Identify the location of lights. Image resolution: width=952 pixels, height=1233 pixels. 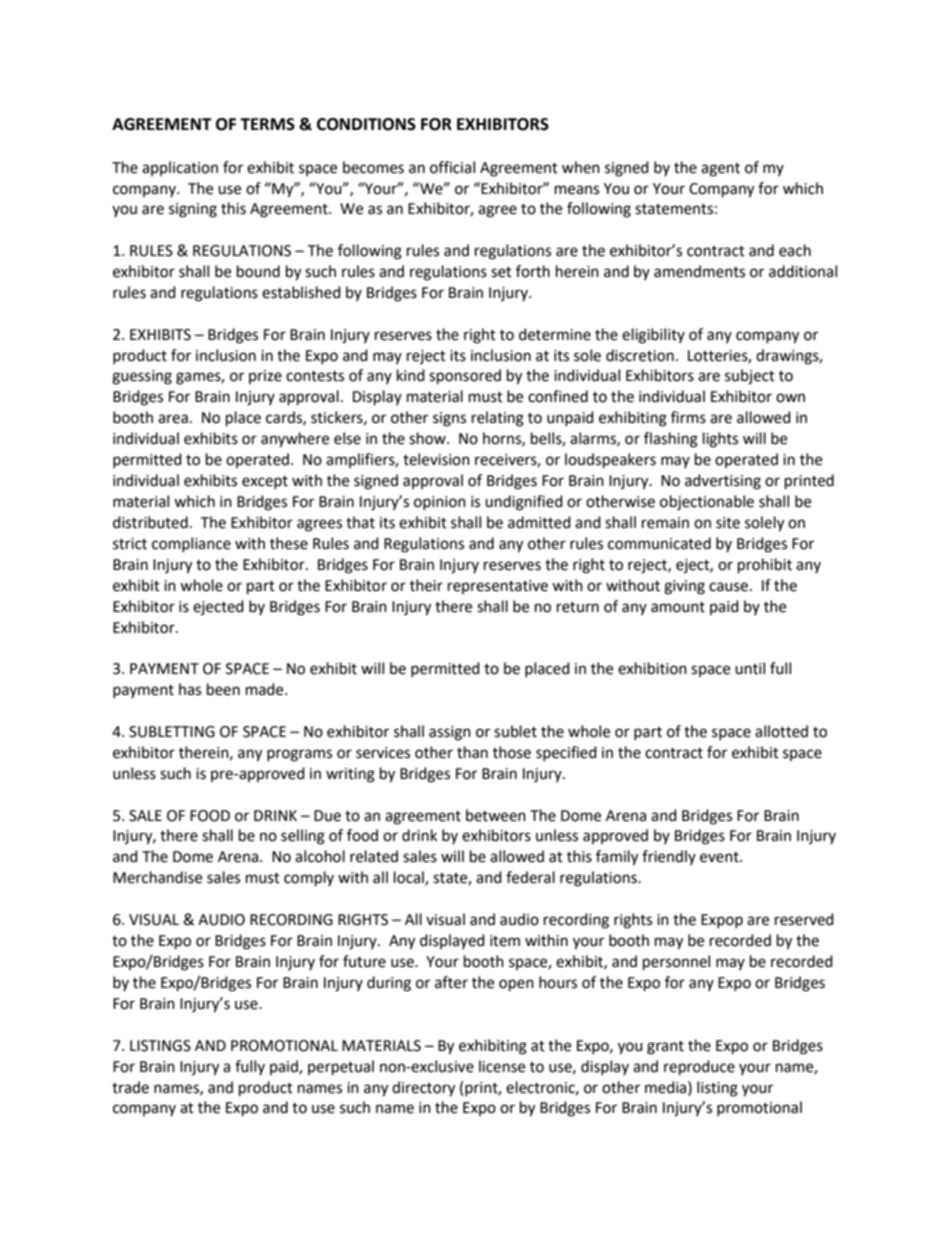
(720, 440).
